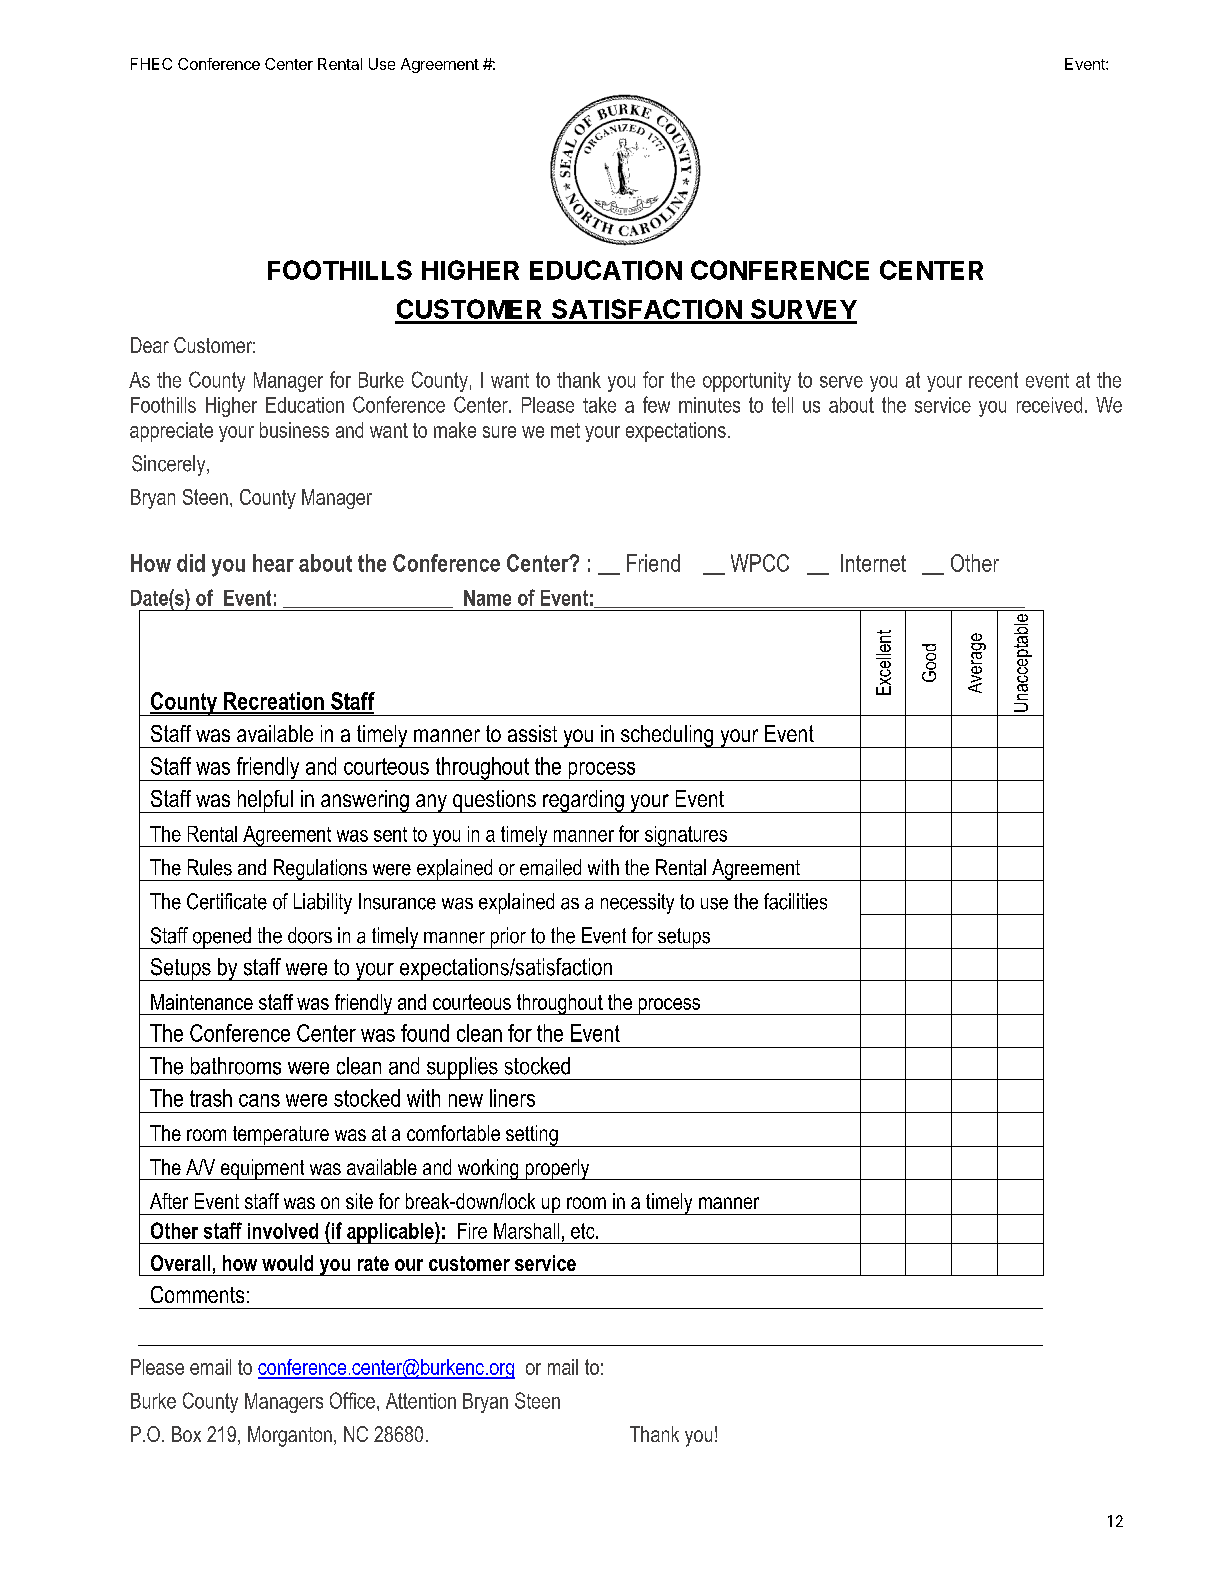  What do you see at coordinates (227, 901) in the image?
I see `Certificate` at bounding box center [227, 901].
